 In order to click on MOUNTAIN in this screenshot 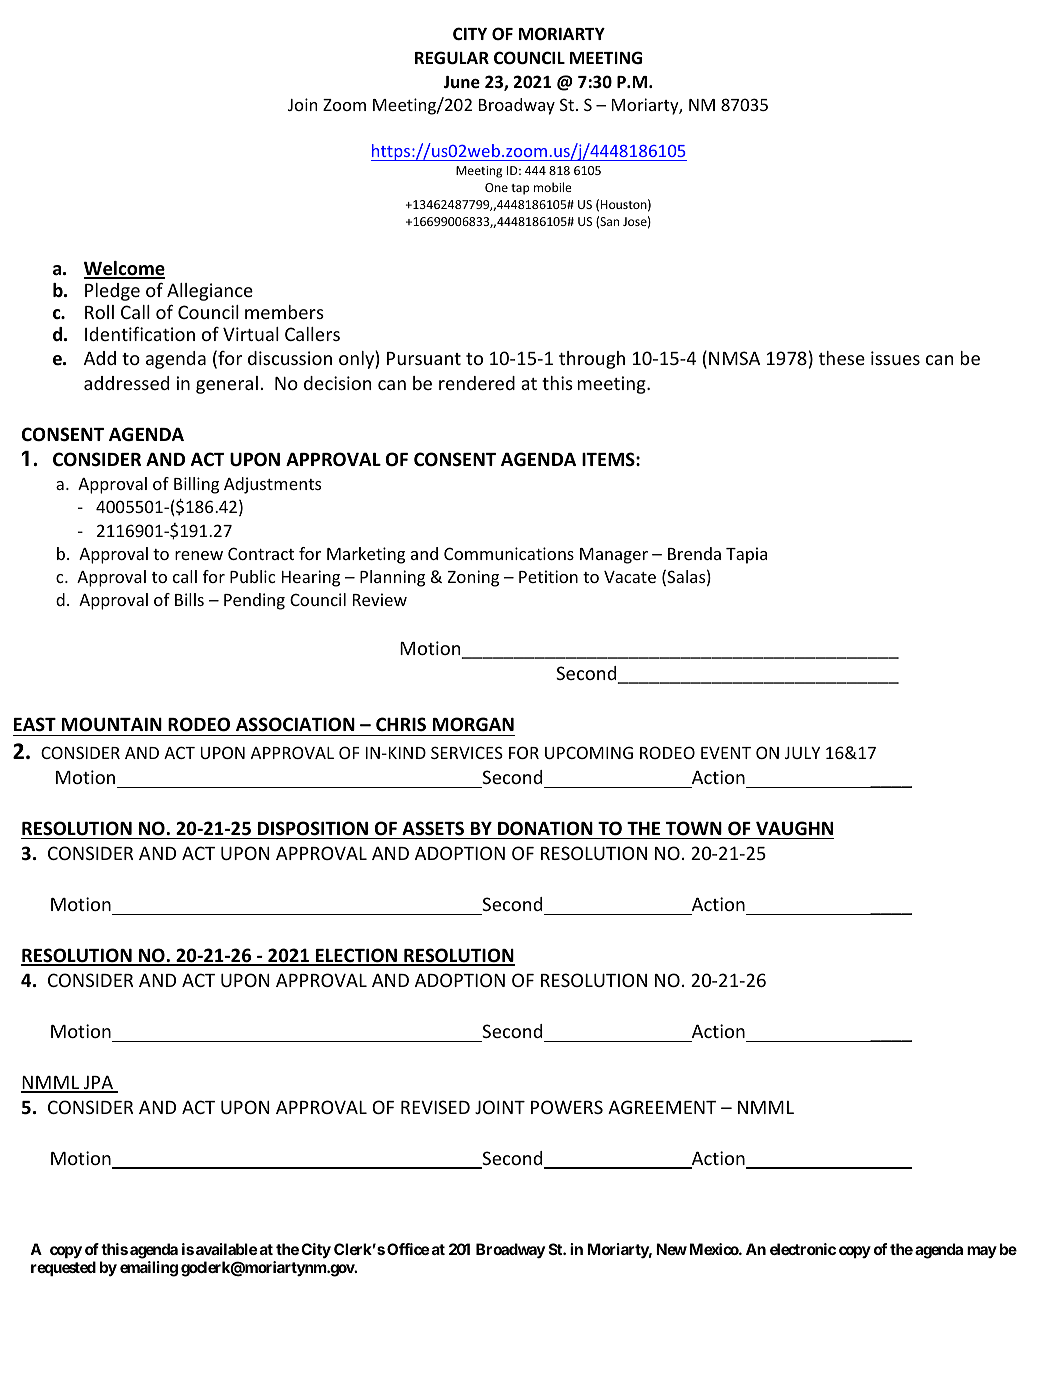, I will do `click(112, 724)`.
